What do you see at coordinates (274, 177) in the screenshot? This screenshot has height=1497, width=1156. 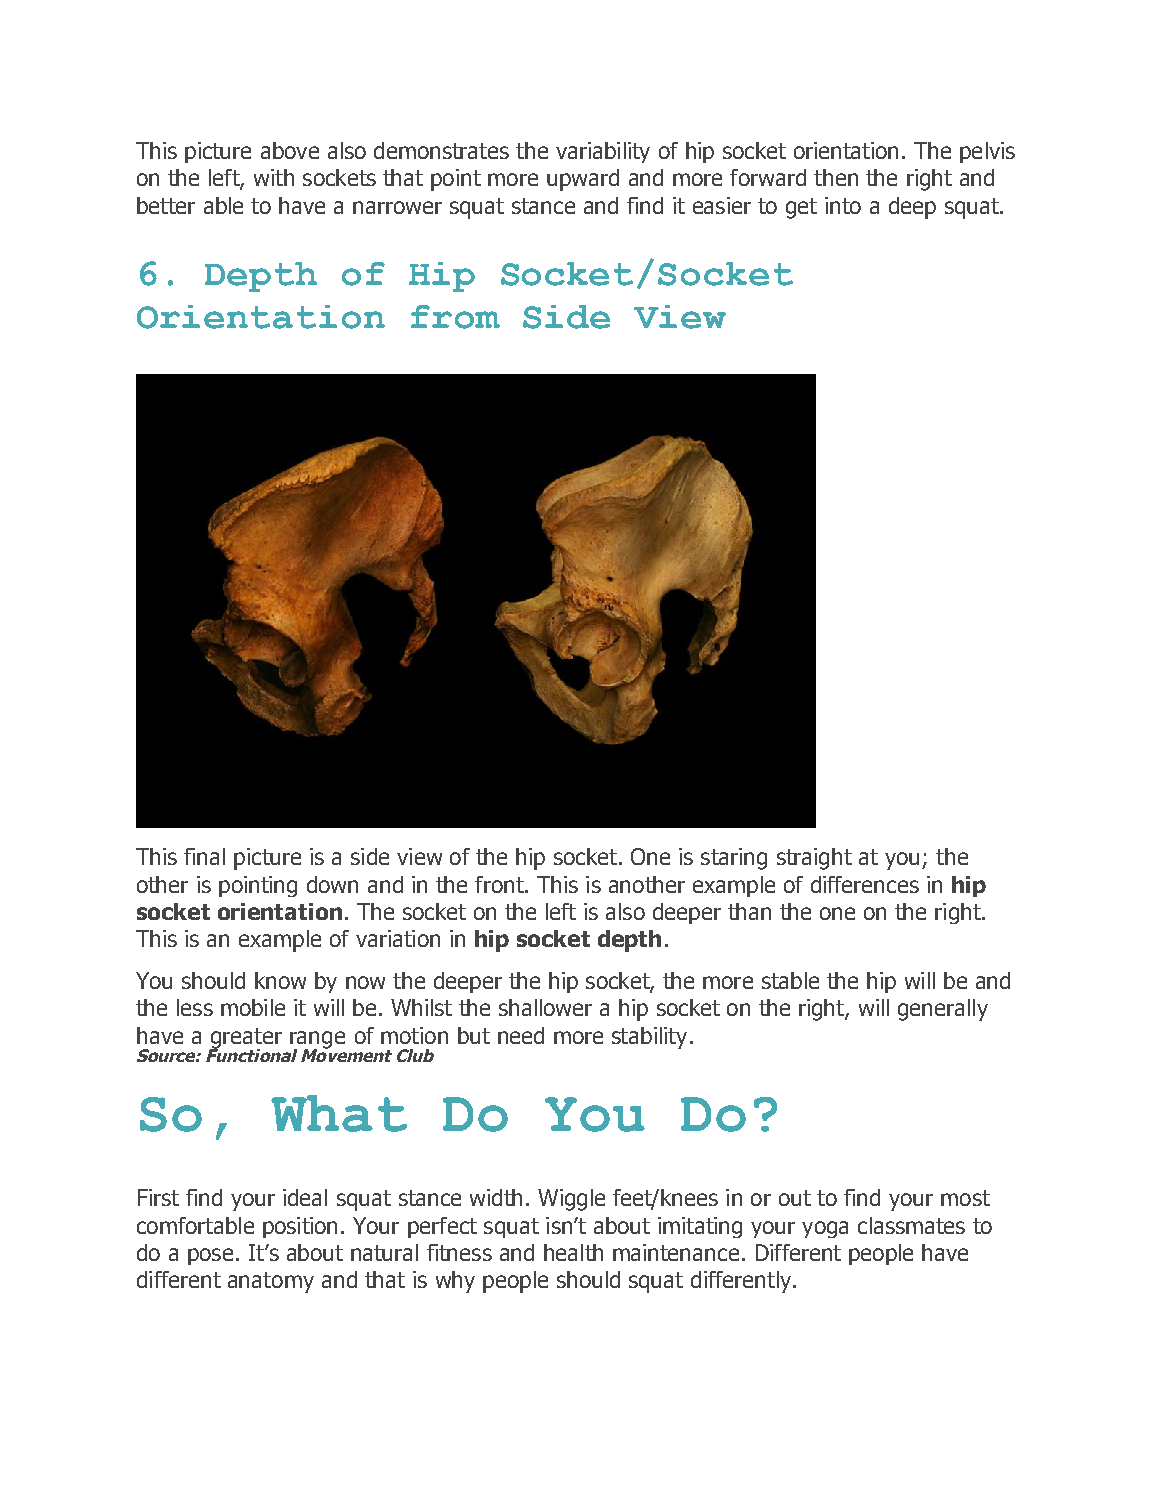 I see `with` at bounding box center [274, 177].
